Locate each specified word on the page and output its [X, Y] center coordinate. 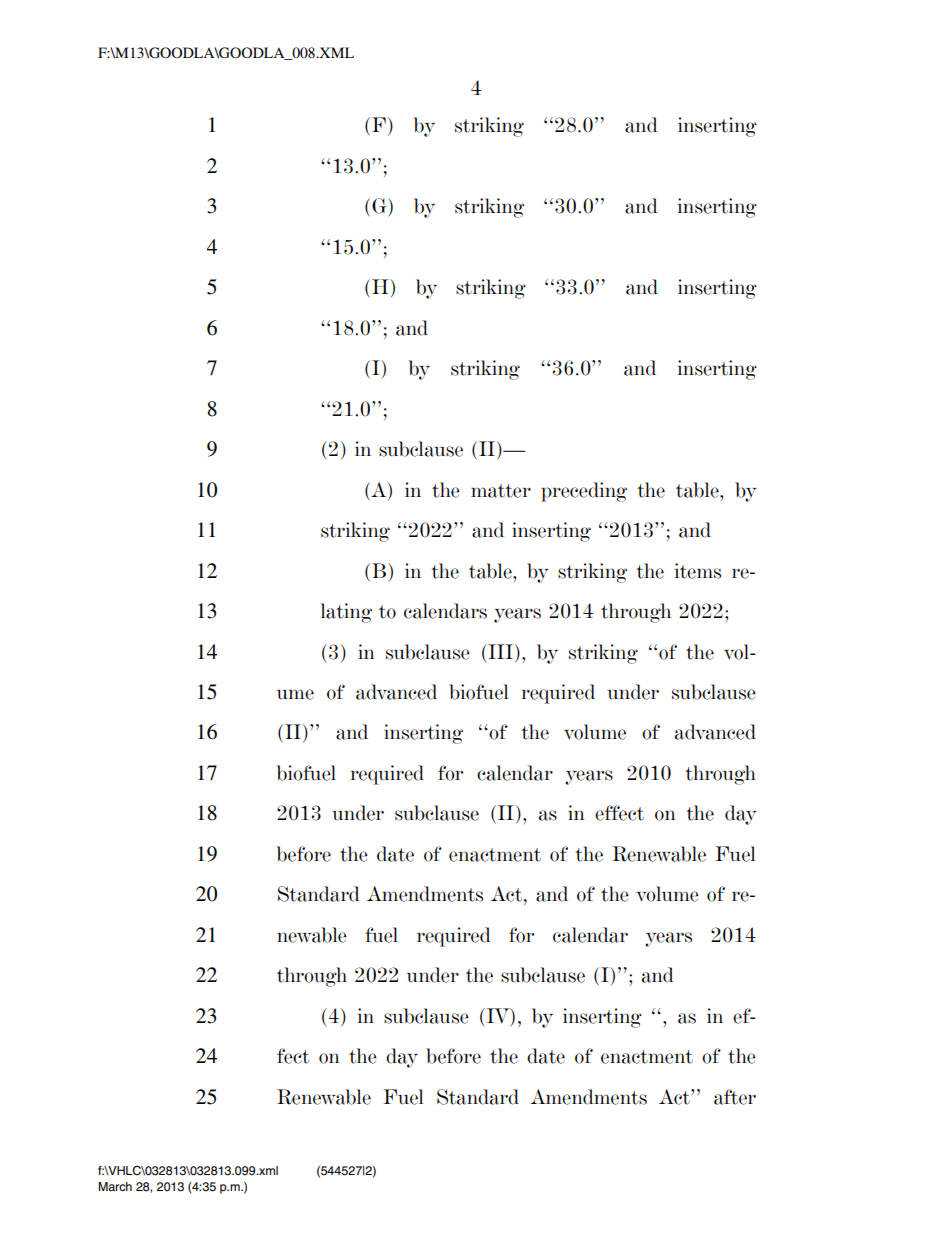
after [735, 1097]
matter [501, 491]
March [115, 1186]
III [499, 651]
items [698, 571]
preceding [584, 492]
